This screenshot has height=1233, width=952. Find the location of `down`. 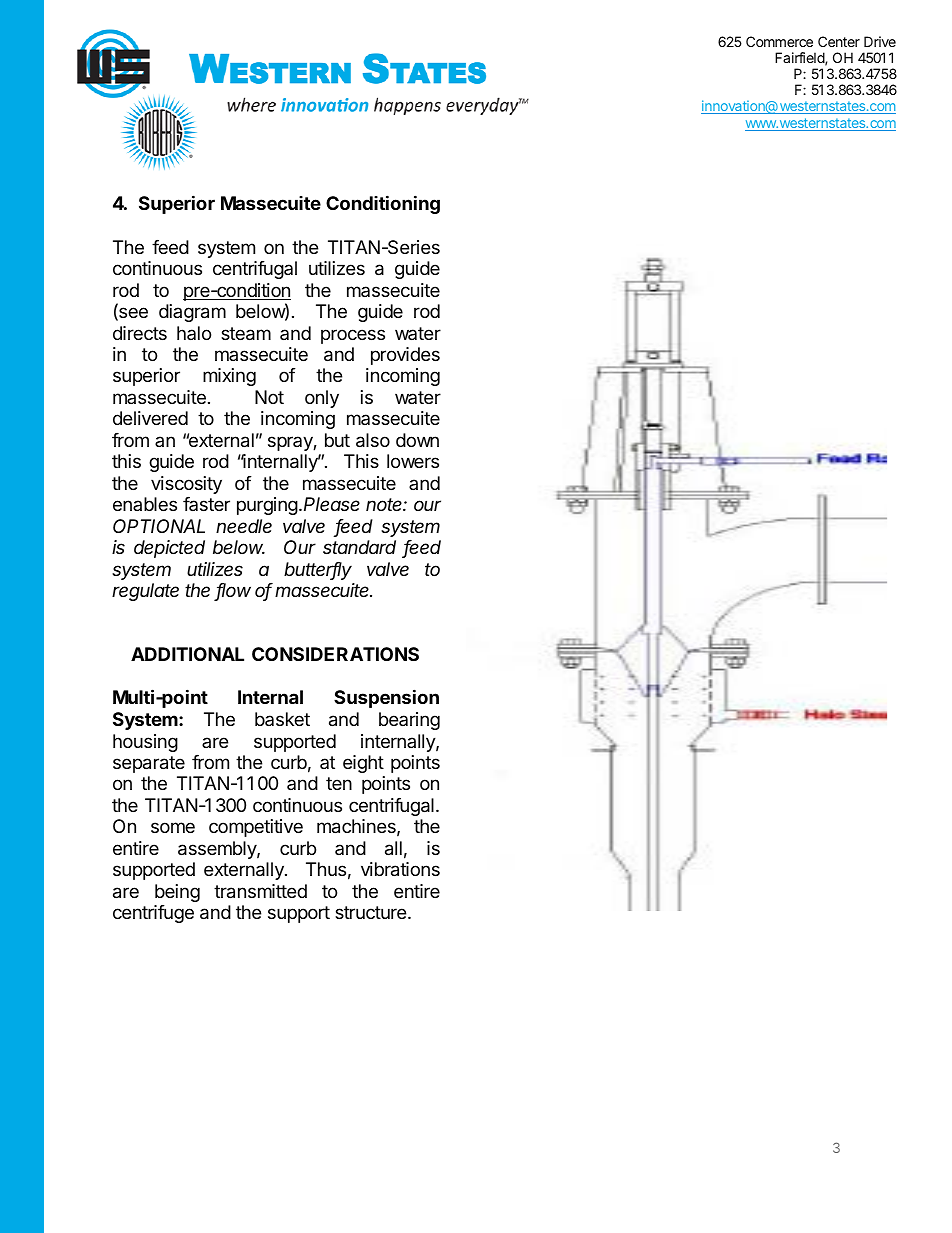

down is located at coordinates (417, 440).
